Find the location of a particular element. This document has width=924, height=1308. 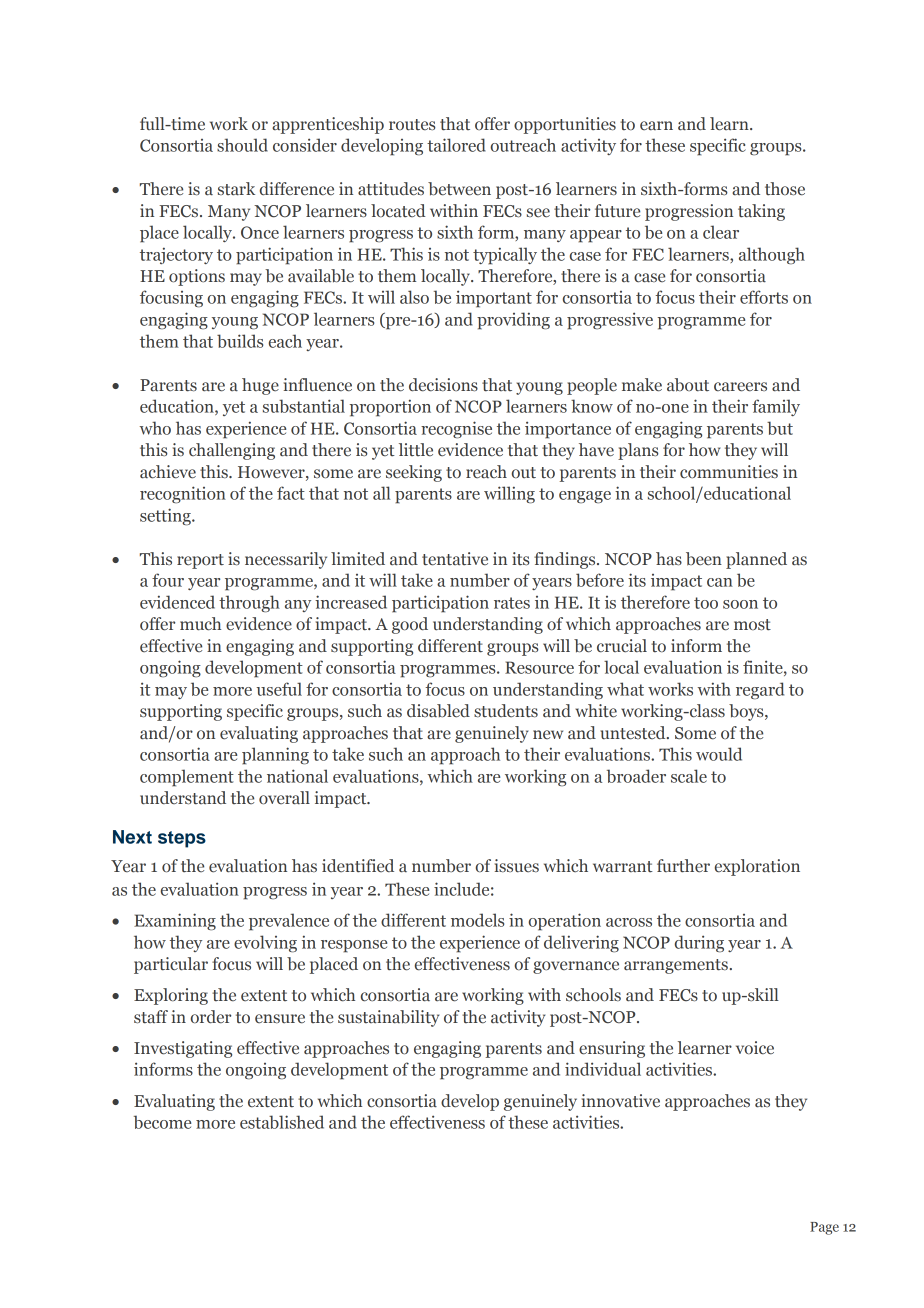

tailored is located at coordinates (456, 145).
